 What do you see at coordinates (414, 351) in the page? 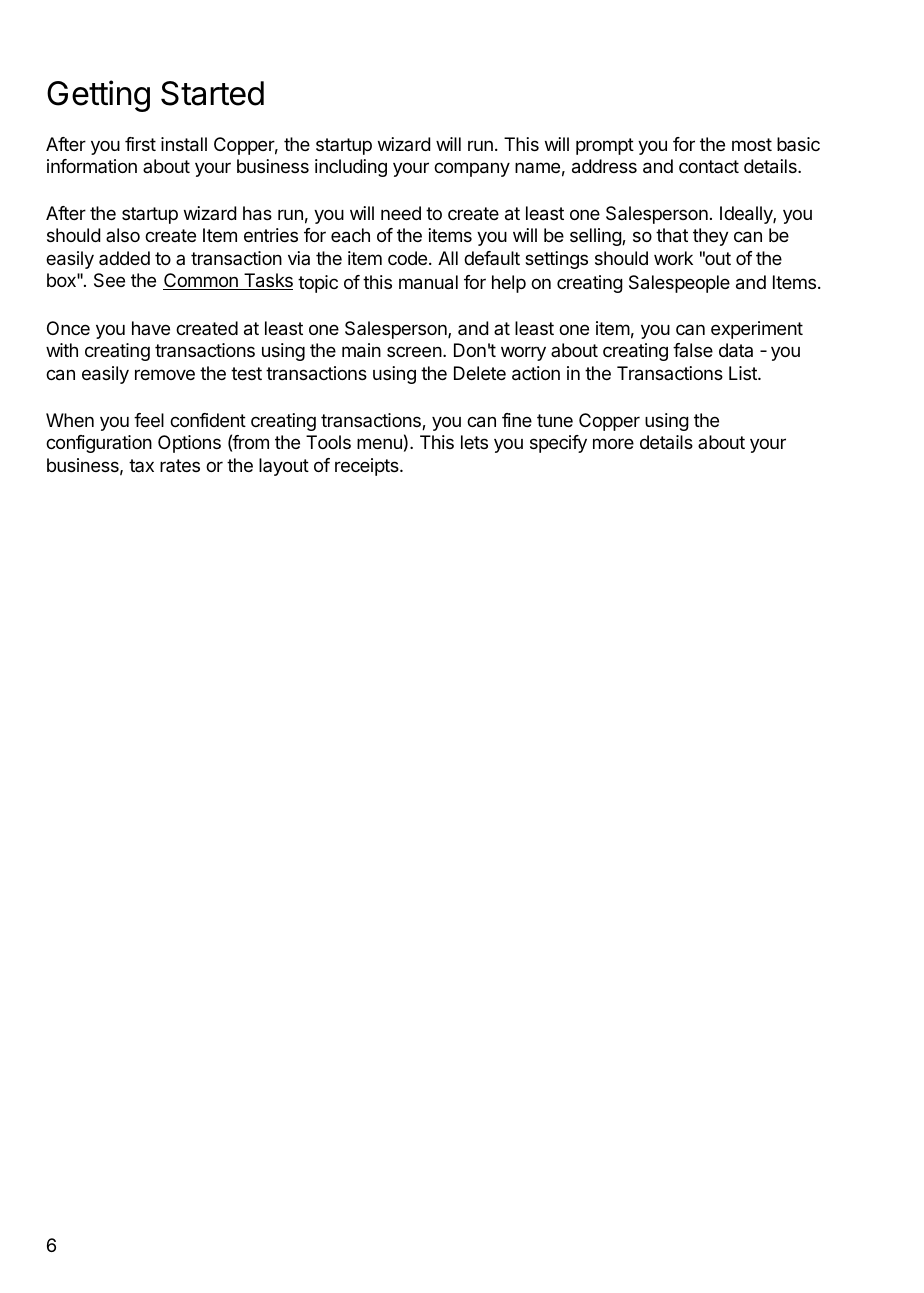
I see `screen` at bounding box center [414, 351].
